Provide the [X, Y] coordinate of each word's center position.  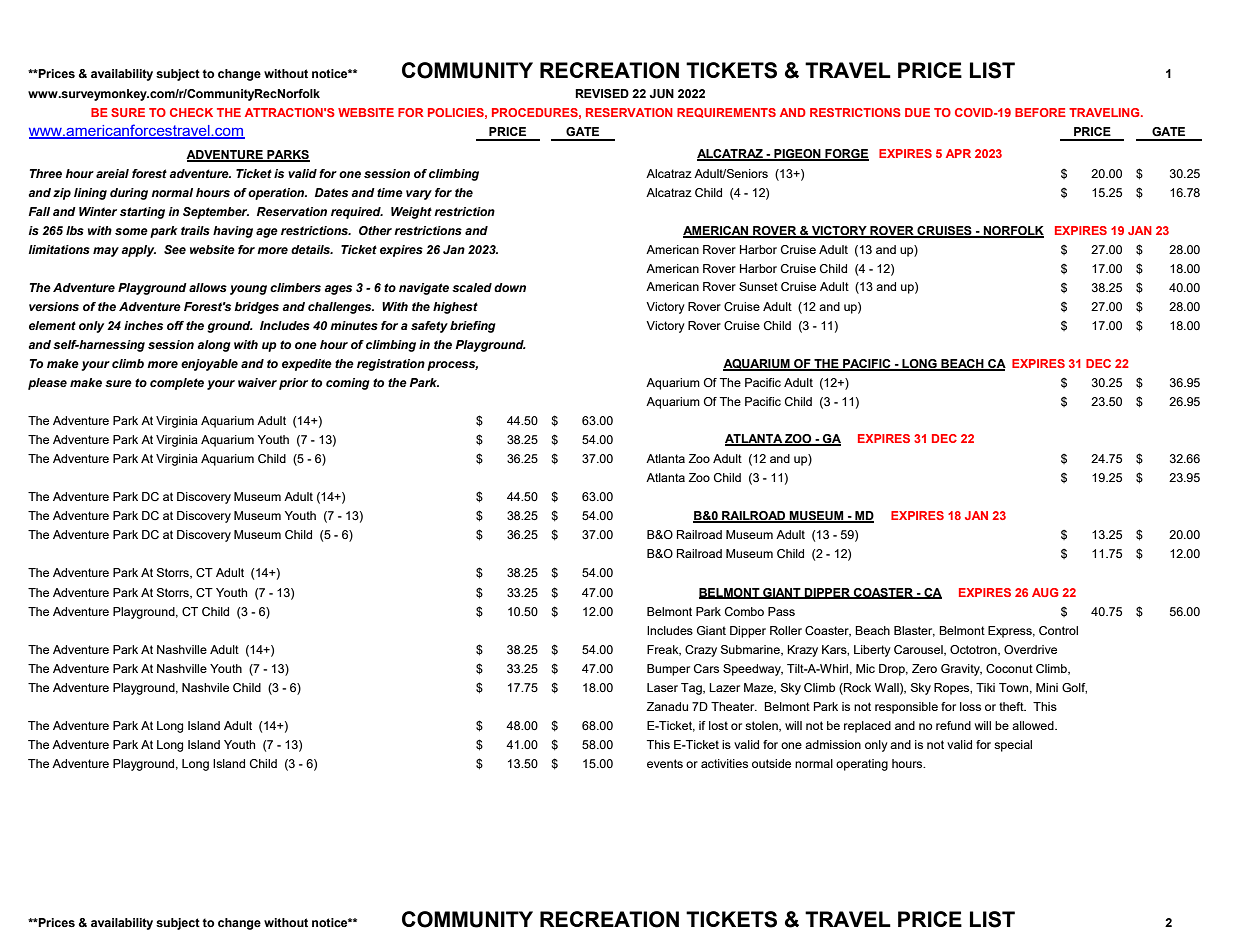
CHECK [191, 112]
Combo [744, 611]
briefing [473, 327]
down [510, 287]
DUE [917, 112]
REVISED [602, 93]
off [175, 325]
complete [177, 384]
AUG [1045, 592]
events [665, 763]
